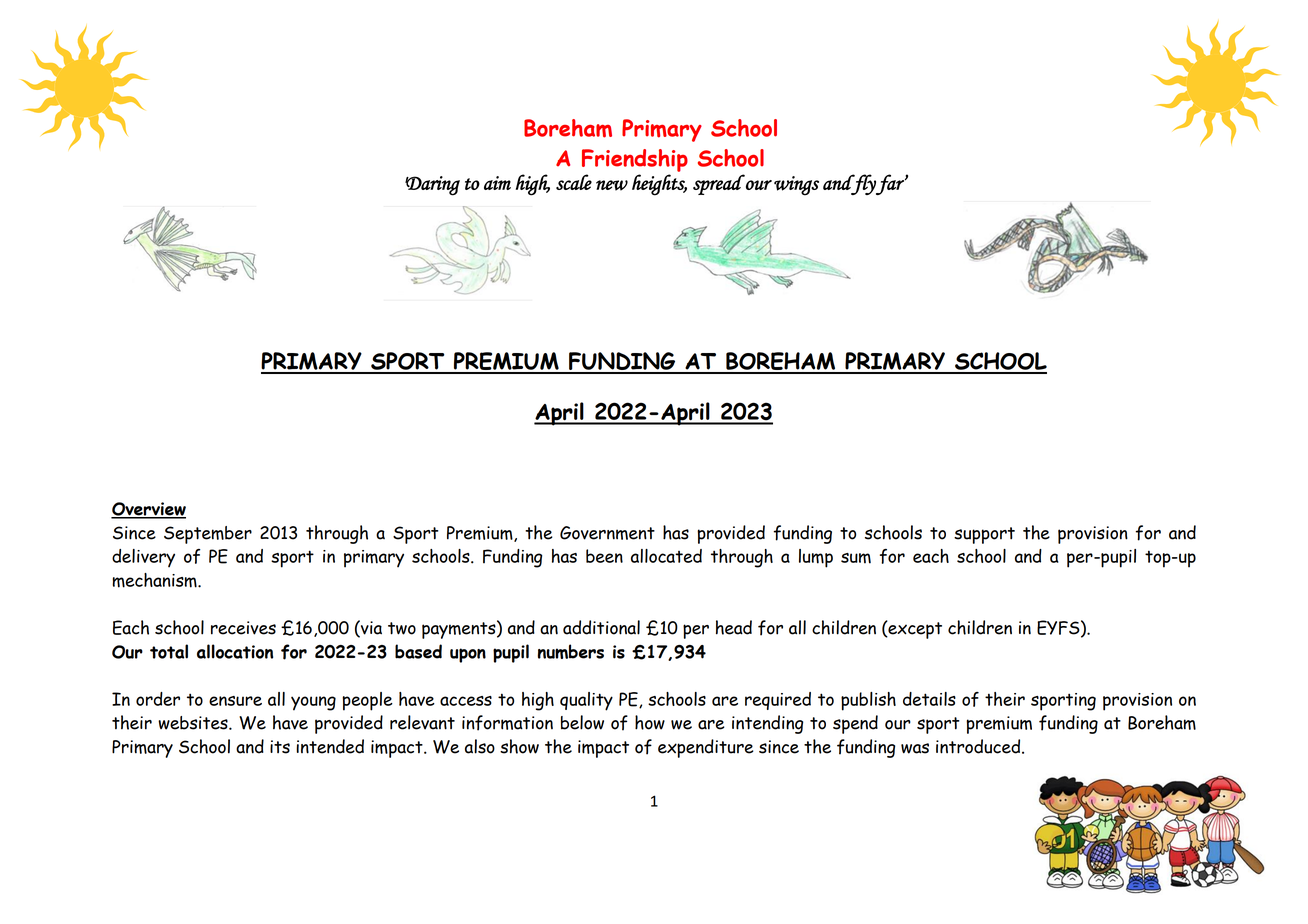  What do you see at coordinates (607, 533) in the image?
I see `Government` at bounding box center [607, 533].
